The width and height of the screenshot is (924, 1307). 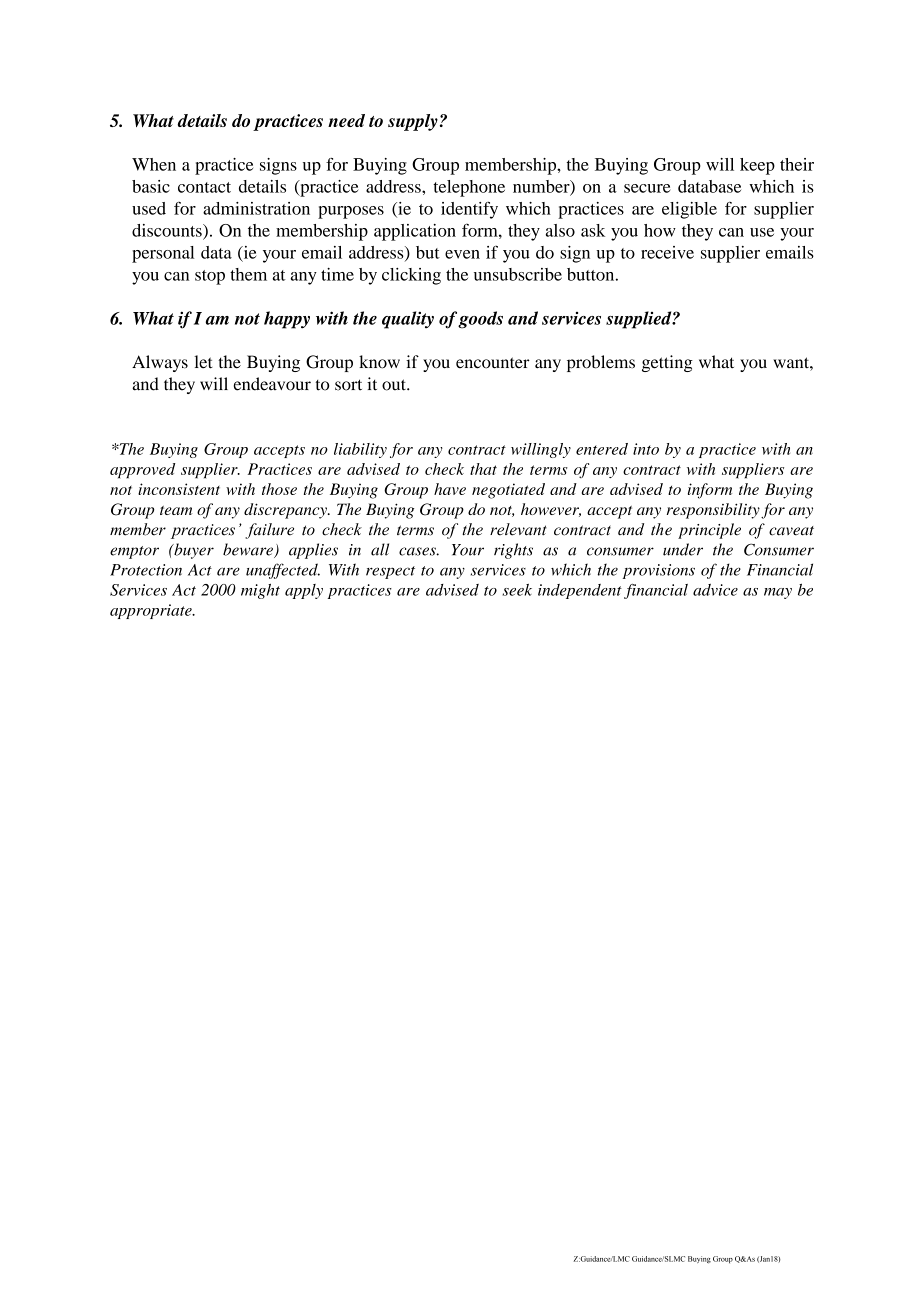 I want to click on receive, so click(x=667, y=252).
